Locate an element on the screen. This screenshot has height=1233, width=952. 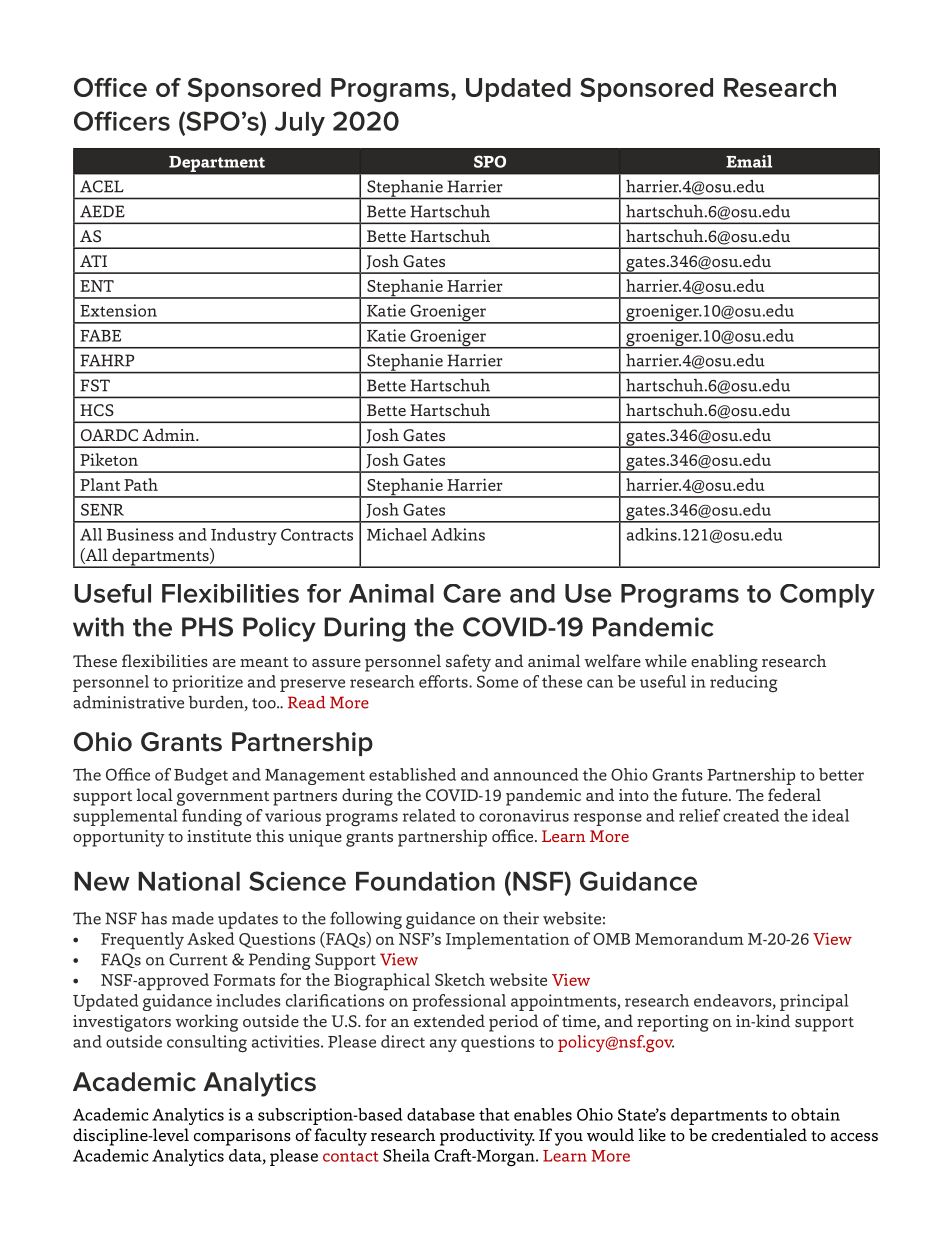
Michael is located at coordinates (397, 534).
